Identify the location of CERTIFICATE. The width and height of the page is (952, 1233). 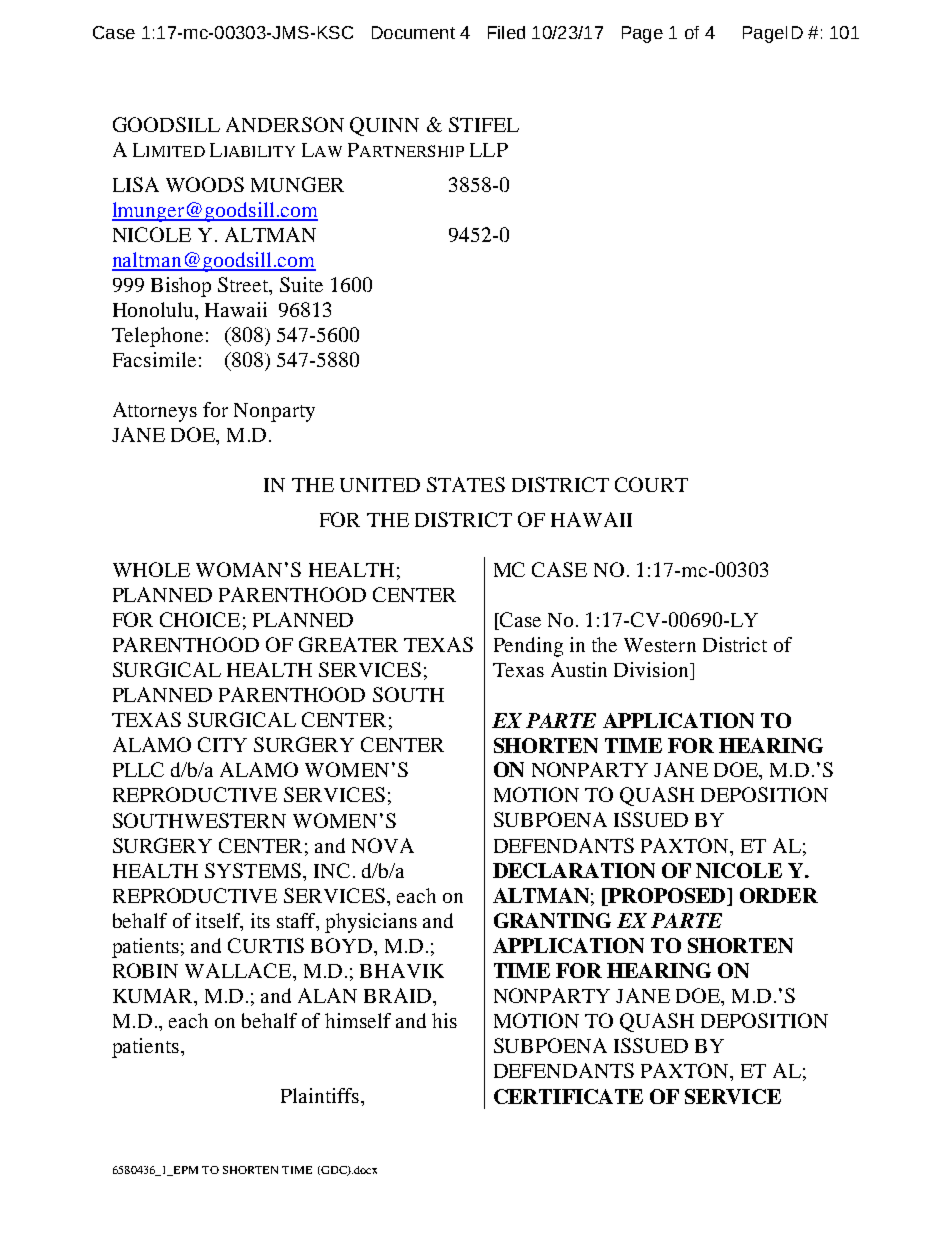
(568, 1096).
